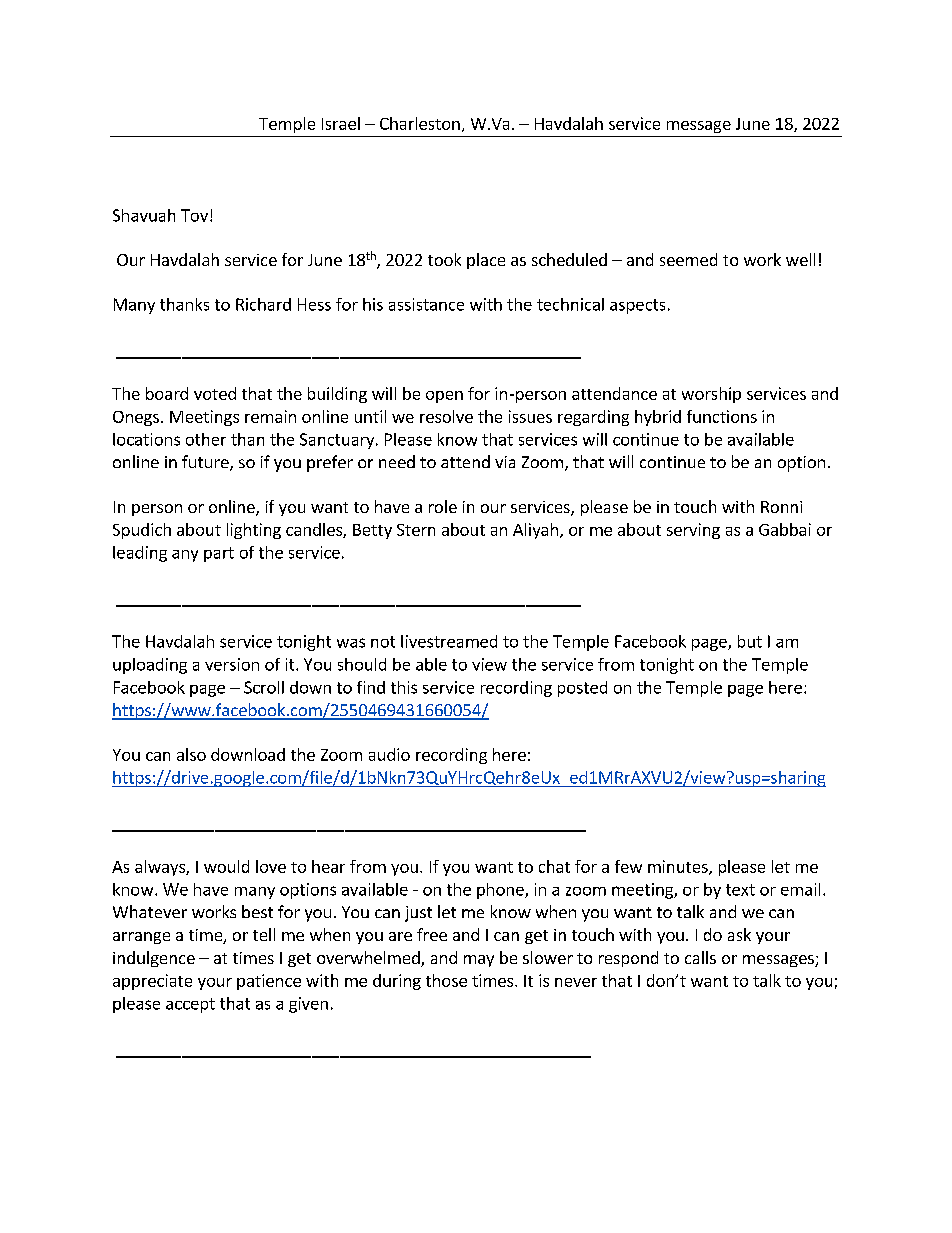  I want to click on accept, so click(190, 1005).
